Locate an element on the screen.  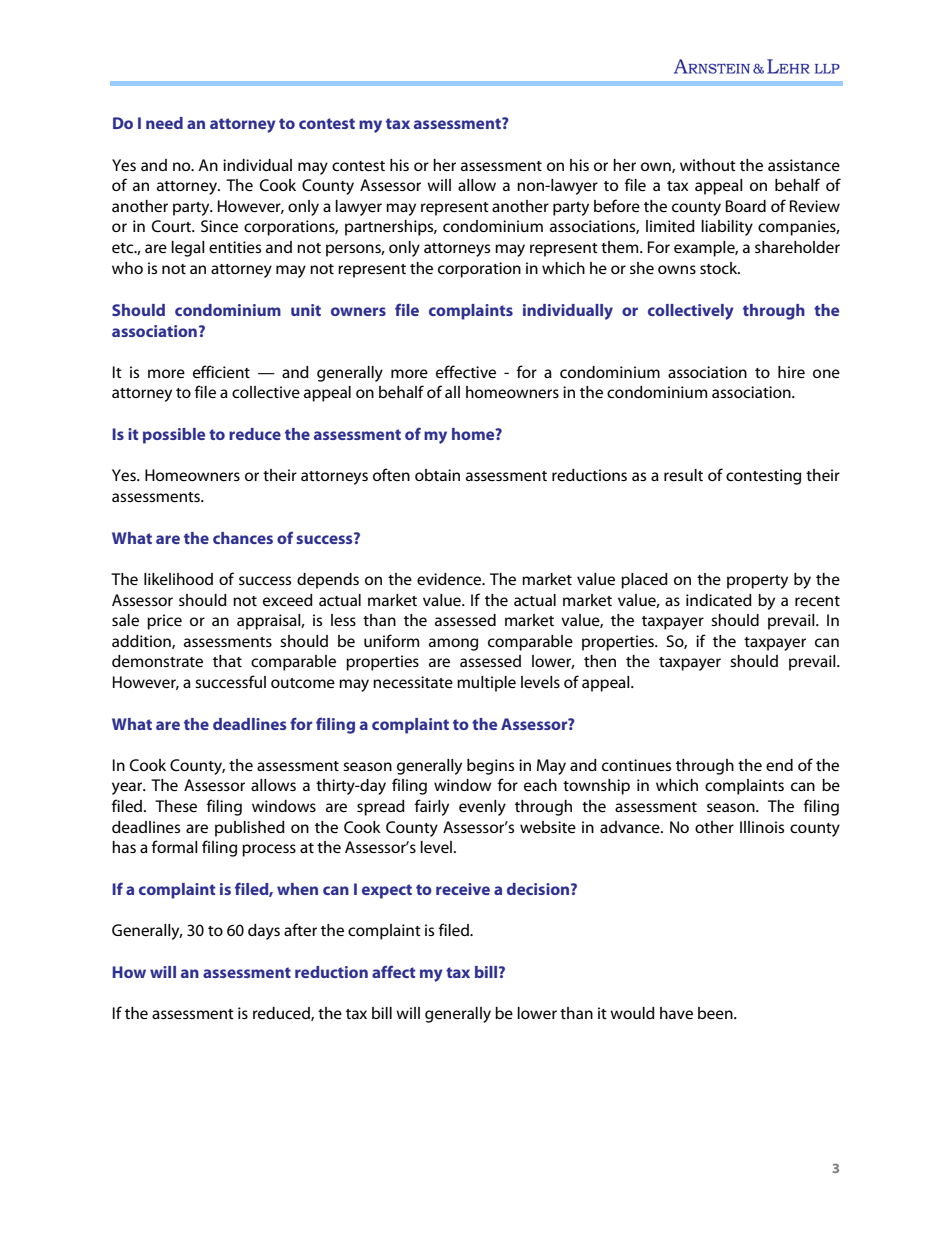
multiple is located at coordinates (486, 684).
